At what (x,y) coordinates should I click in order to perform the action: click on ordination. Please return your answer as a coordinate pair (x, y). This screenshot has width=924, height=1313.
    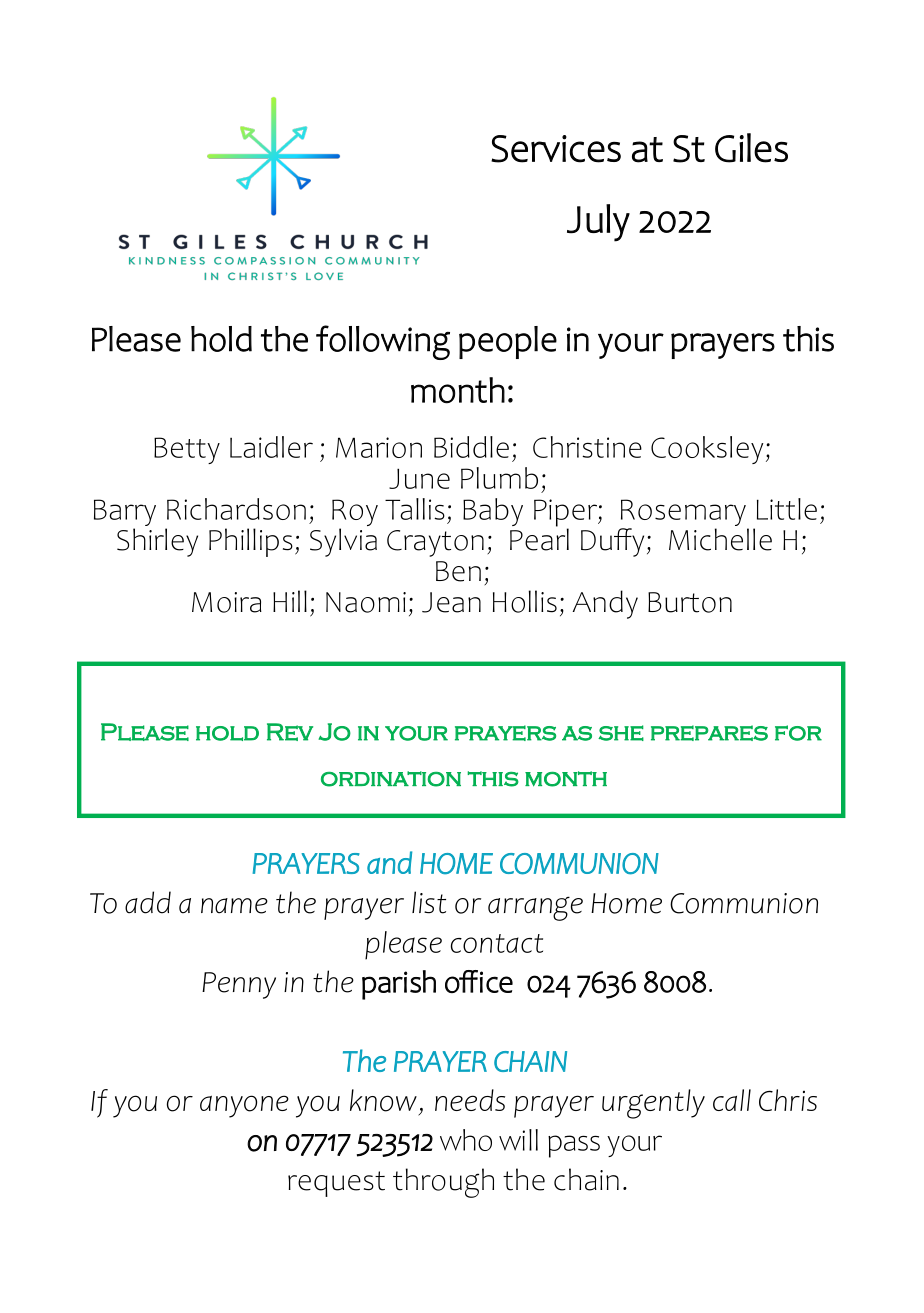
    Looking at the image, I should click on (391, 779).
